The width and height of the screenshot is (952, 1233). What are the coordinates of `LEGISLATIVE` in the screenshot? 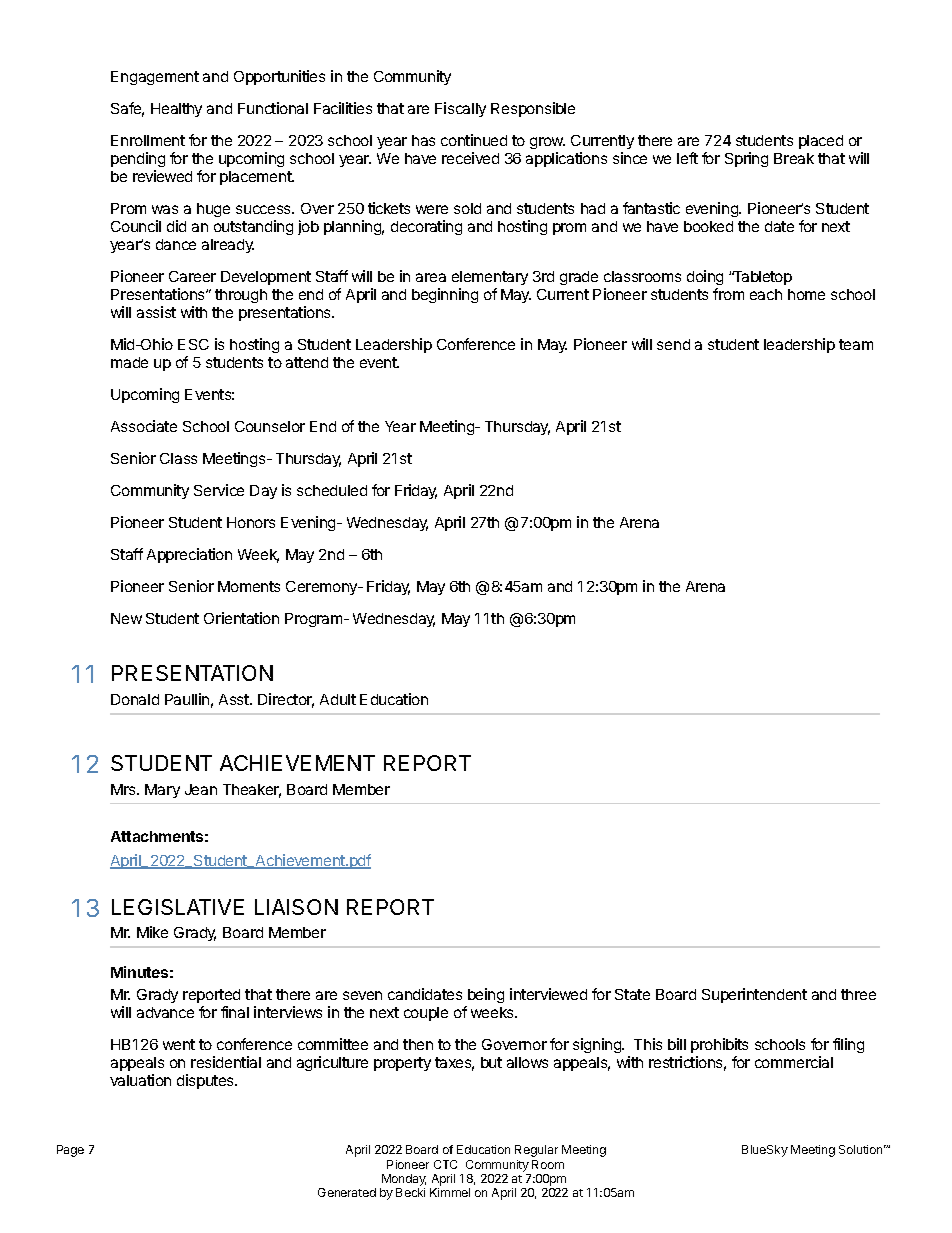 It's located at (178, 907).
